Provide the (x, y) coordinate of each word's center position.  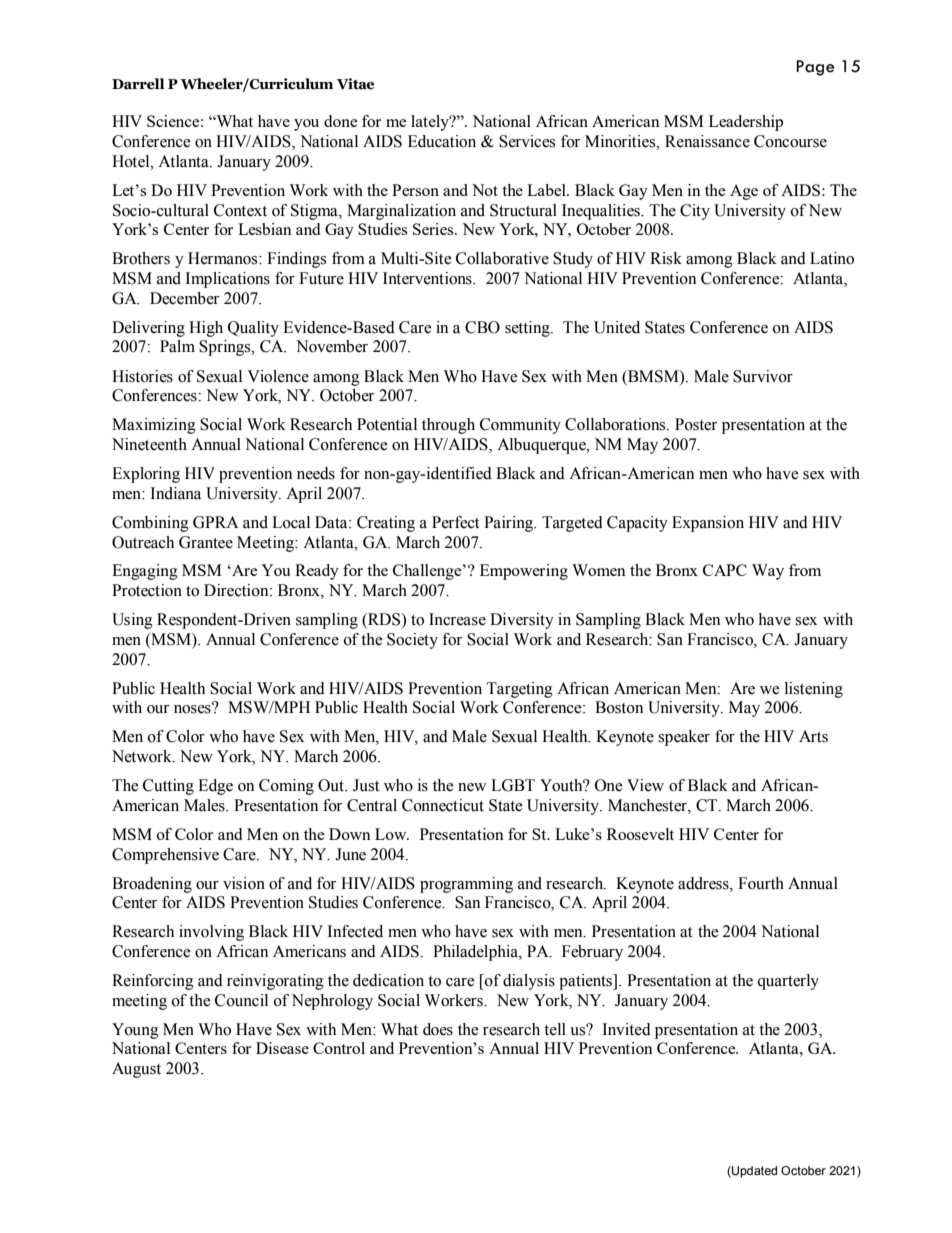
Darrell (138, 84)
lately (431, 123)
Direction (237, 590)
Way (768, 572)
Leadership (746, 123)
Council (241, 1000)
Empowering (524, 572)
